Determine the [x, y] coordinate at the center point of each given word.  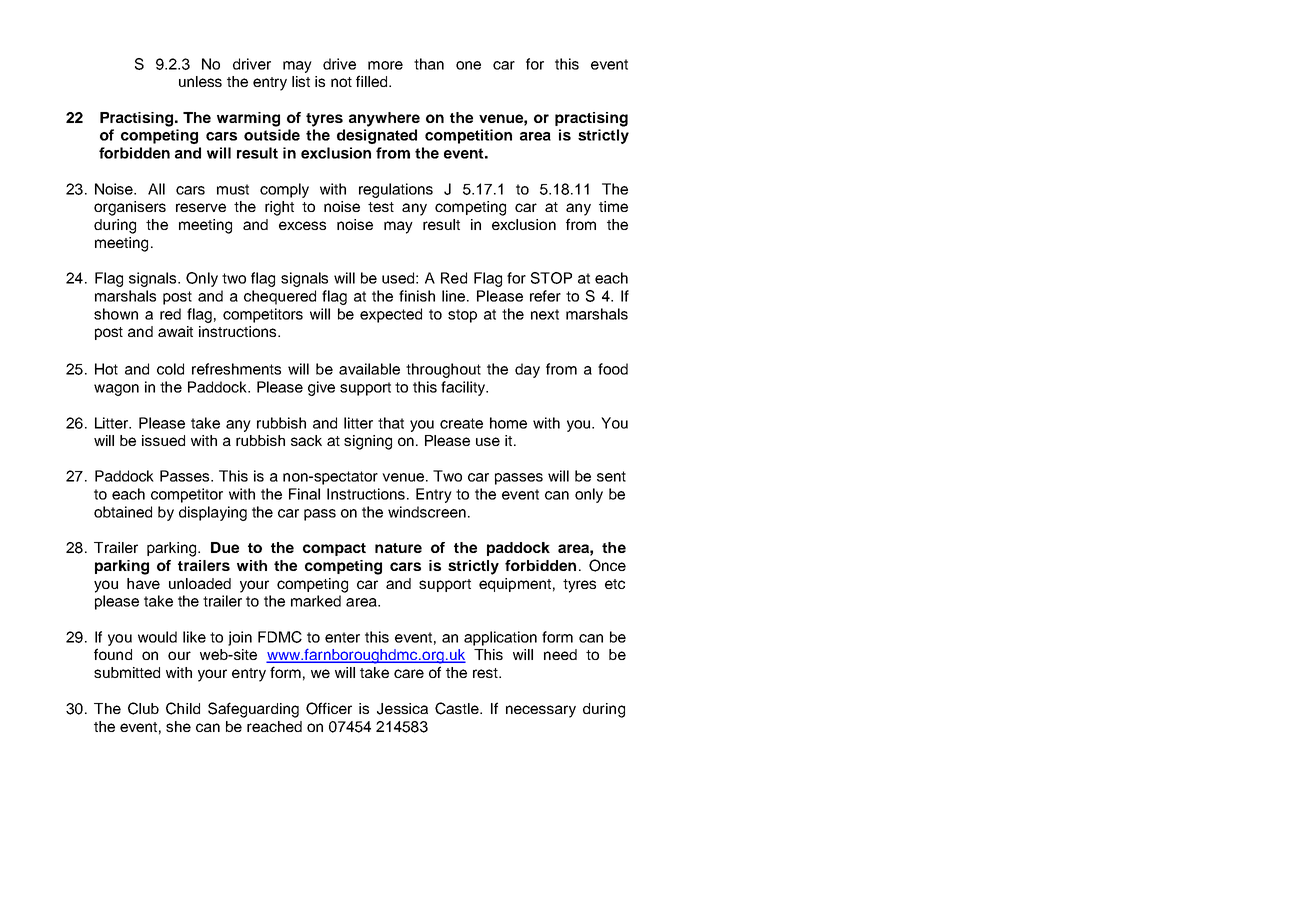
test [381, 207]
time [613, 206]
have [143, 583]
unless [200, 81]
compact [334, 549]
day [527, 370]
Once [607, 565]
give [321, 388]
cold [170, 369]
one [468, 65]
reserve [201, 207]
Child [183, 708]
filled [373, 81]
